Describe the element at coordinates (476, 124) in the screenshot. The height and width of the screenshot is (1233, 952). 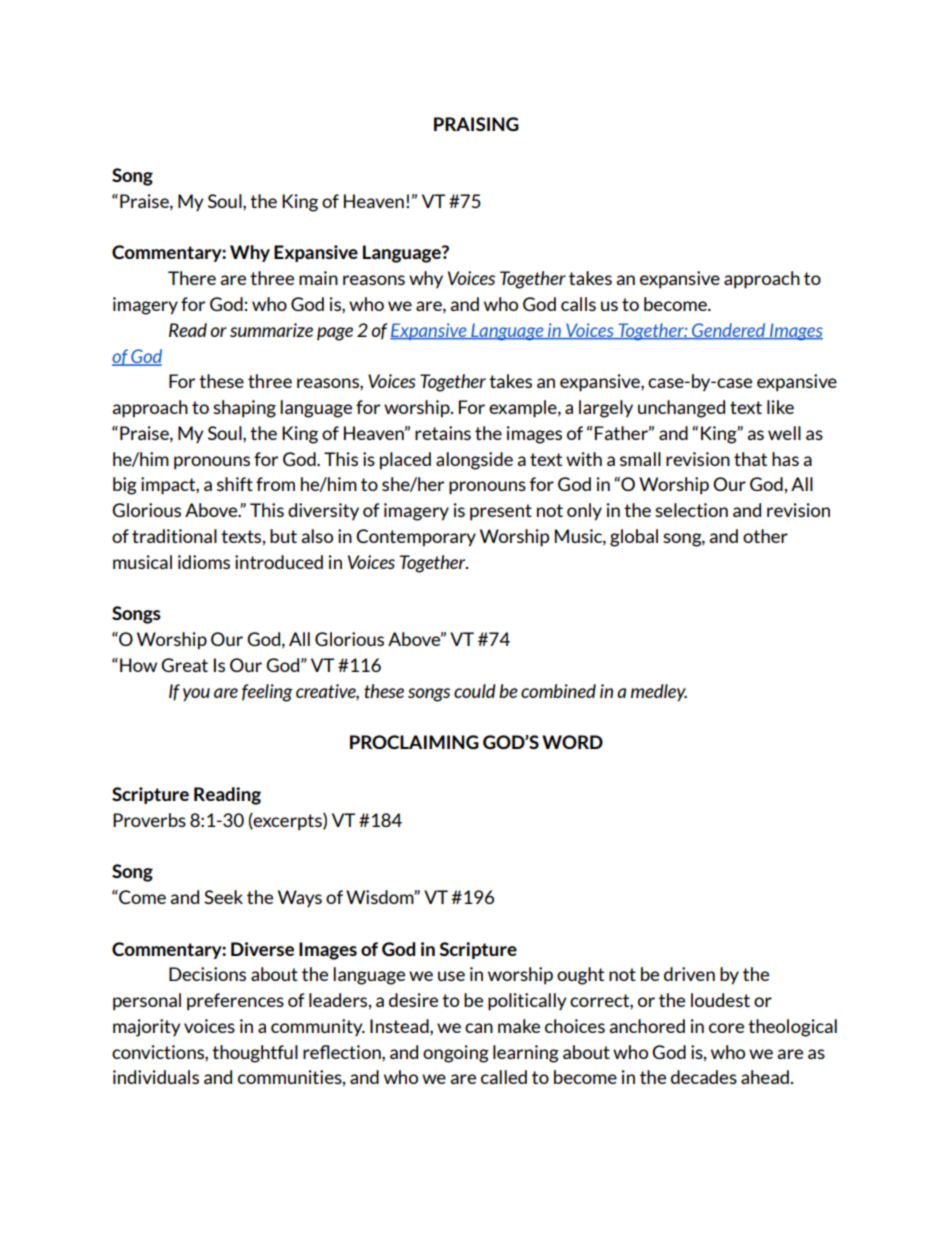
I see `PRAISING` at that location.
